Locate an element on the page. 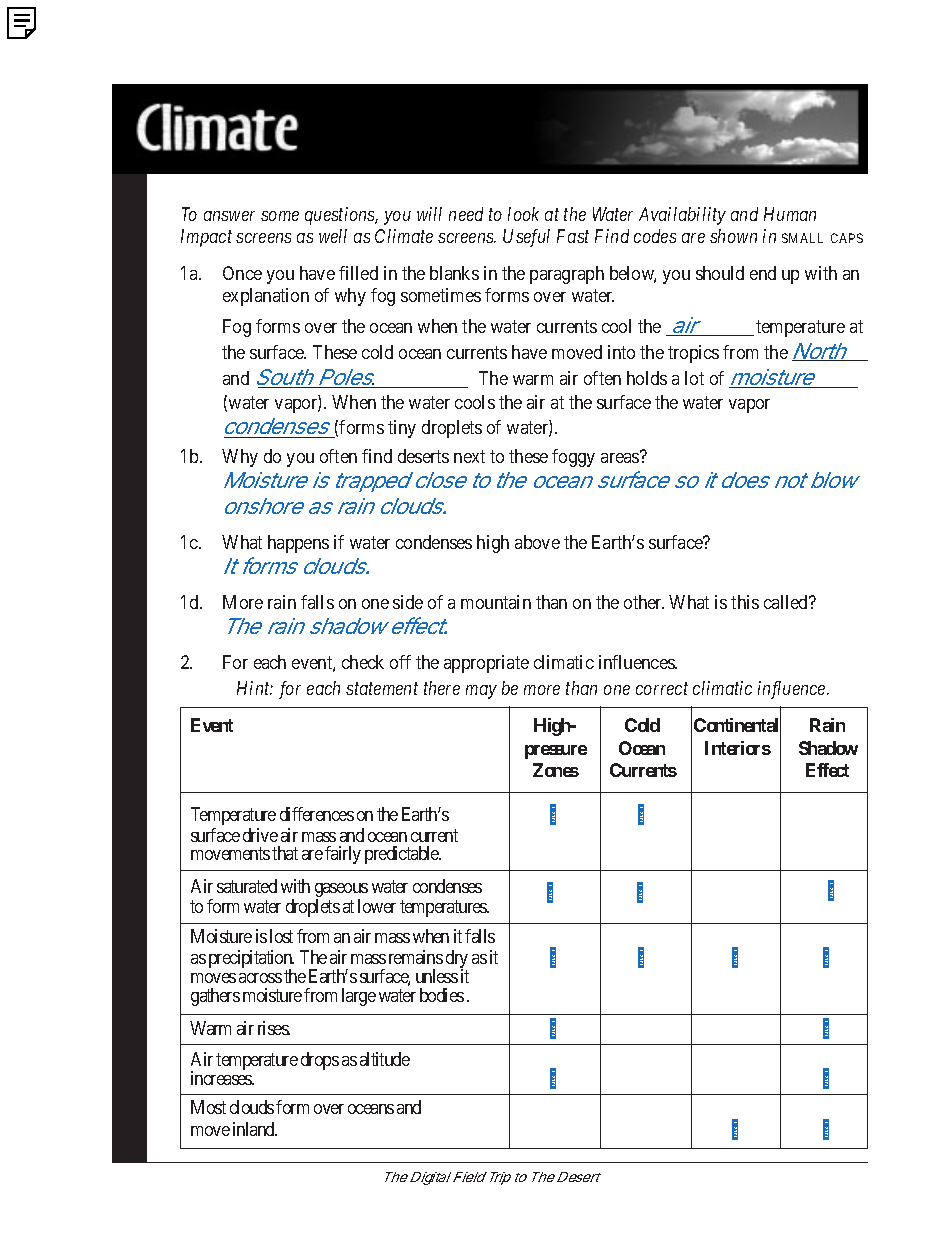  SMALL is located at coordinates (802, 238).
